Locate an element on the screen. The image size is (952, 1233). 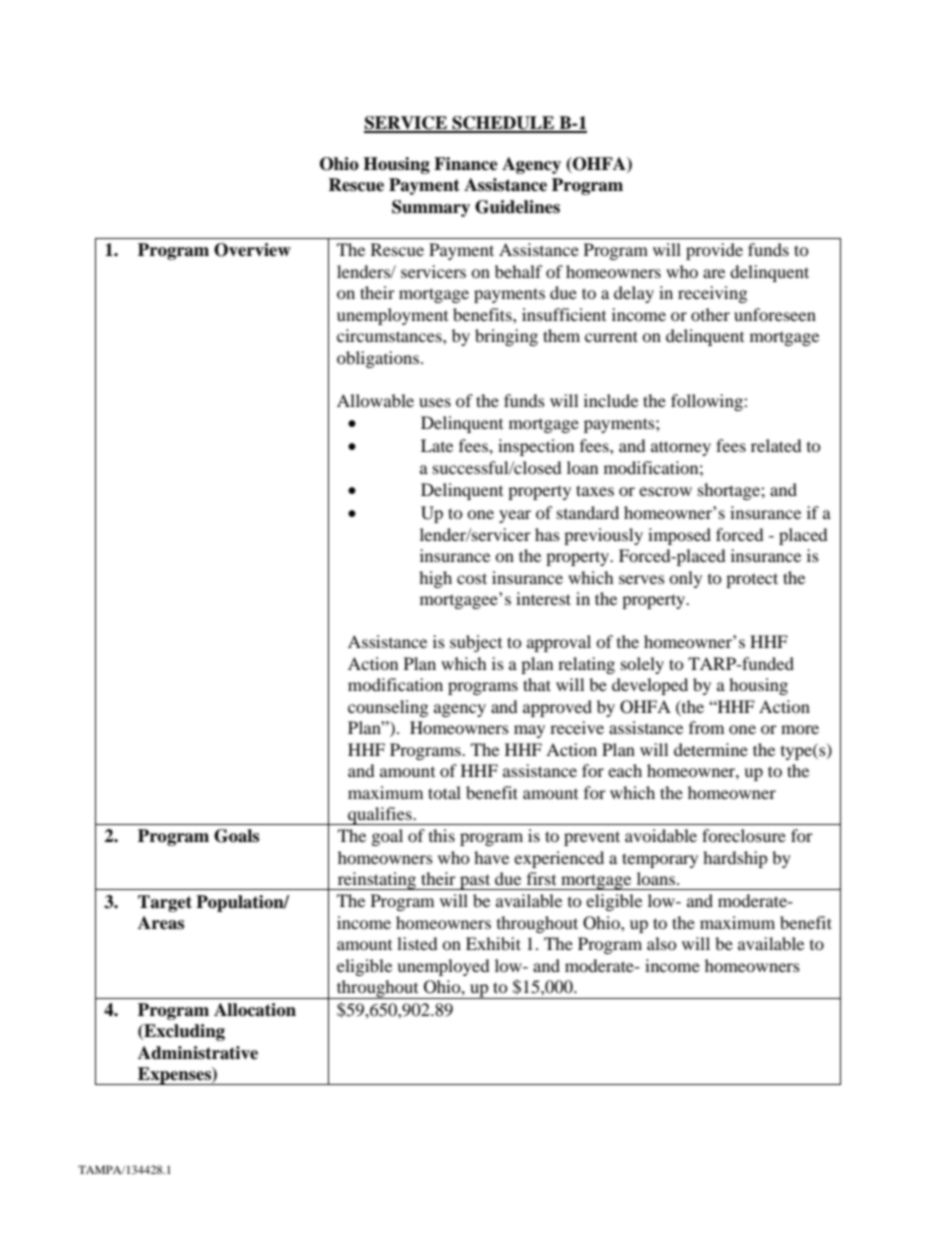
Finance is located at coordinates (466, 164).
